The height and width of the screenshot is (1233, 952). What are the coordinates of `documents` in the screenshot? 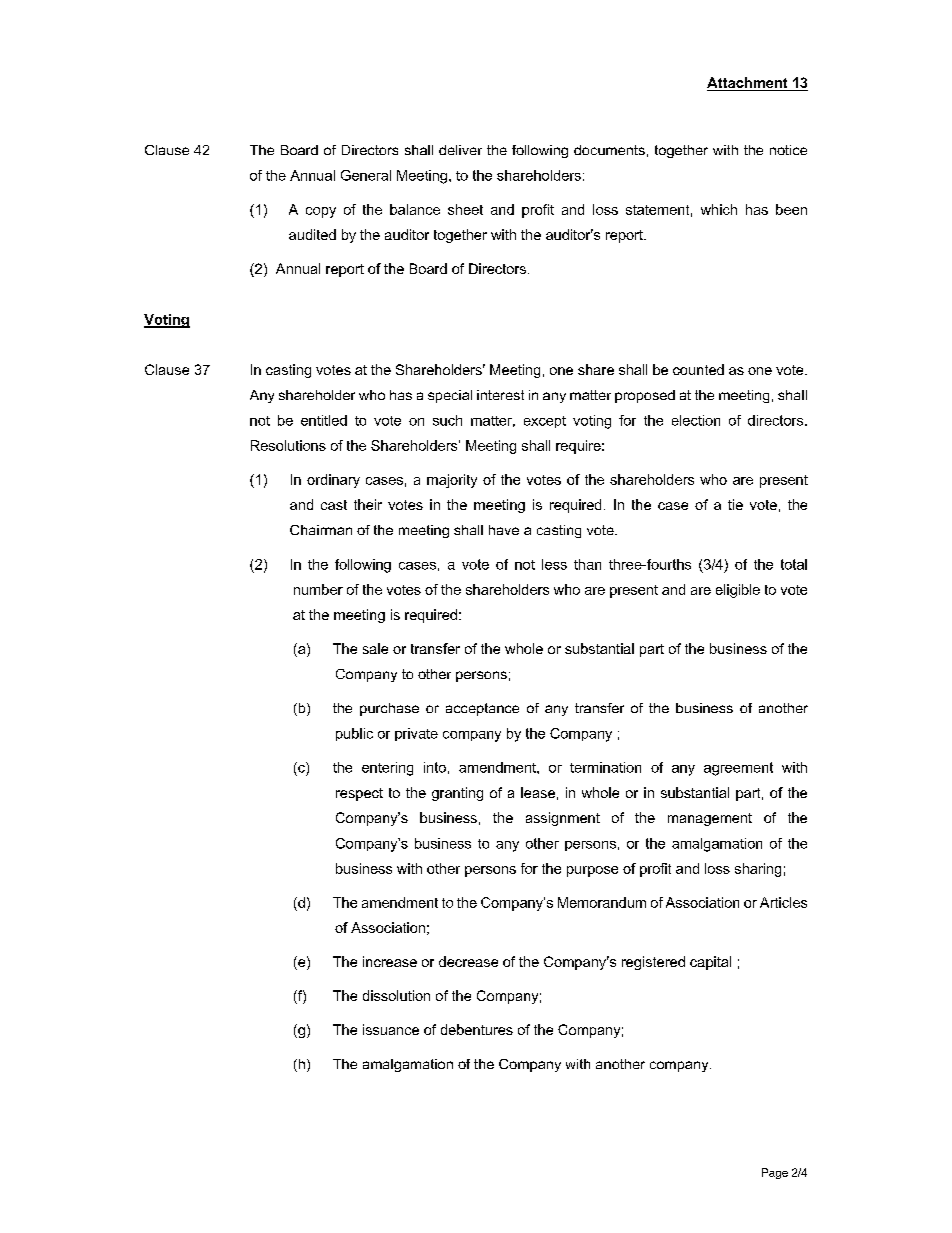 It's located at (609, 150).
